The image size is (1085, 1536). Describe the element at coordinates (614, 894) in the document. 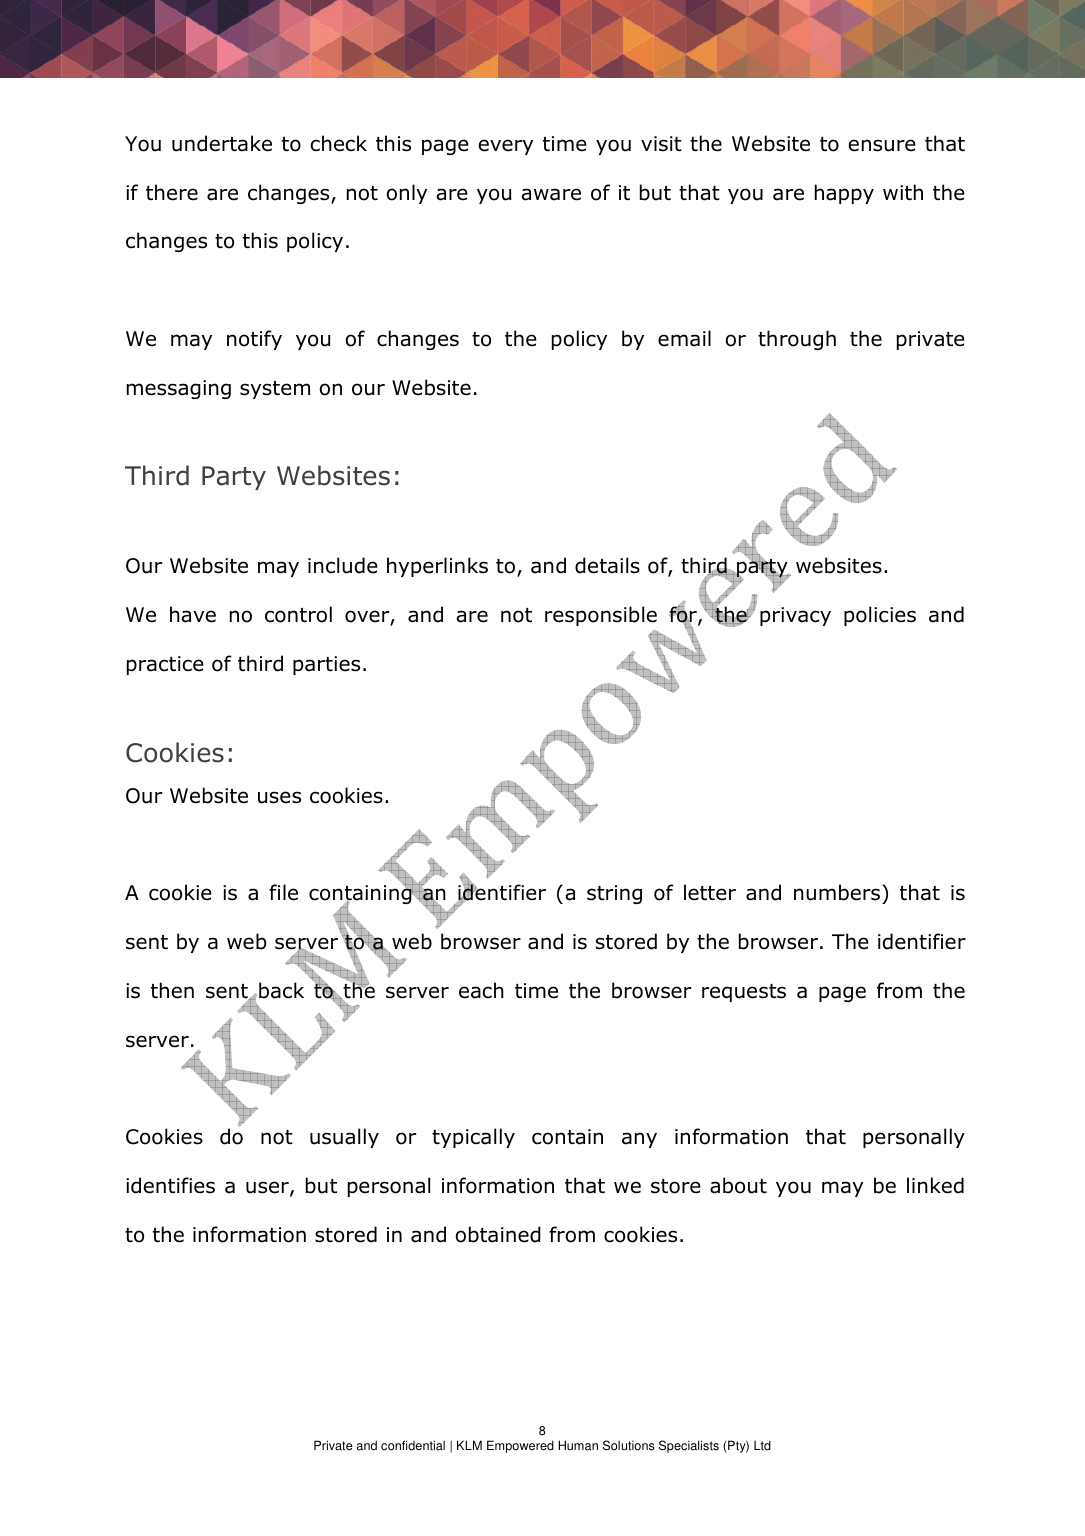

I see `string` at that location.
